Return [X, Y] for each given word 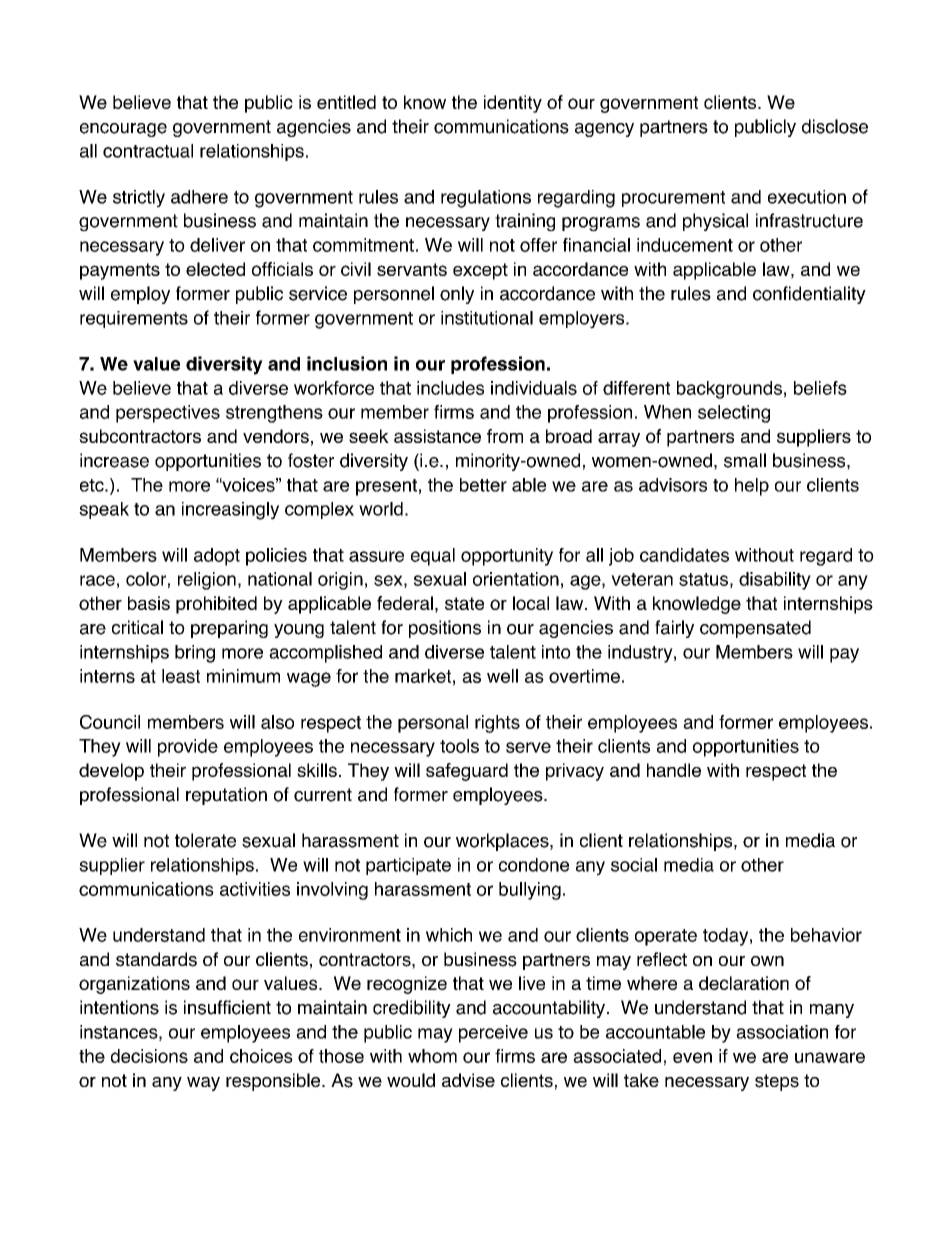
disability [775, 581]
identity [513, 104]
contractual [148, 151]
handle [674, 770]
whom [432, 1056]
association [782, 1032]
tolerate [205, 840]
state [464, 603]
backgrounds [729, 390]
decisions [149, 1056]
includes [450, 388]
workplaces [503, 842]
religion [207, 581]
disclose [835, 126]
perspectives [168, 414]
